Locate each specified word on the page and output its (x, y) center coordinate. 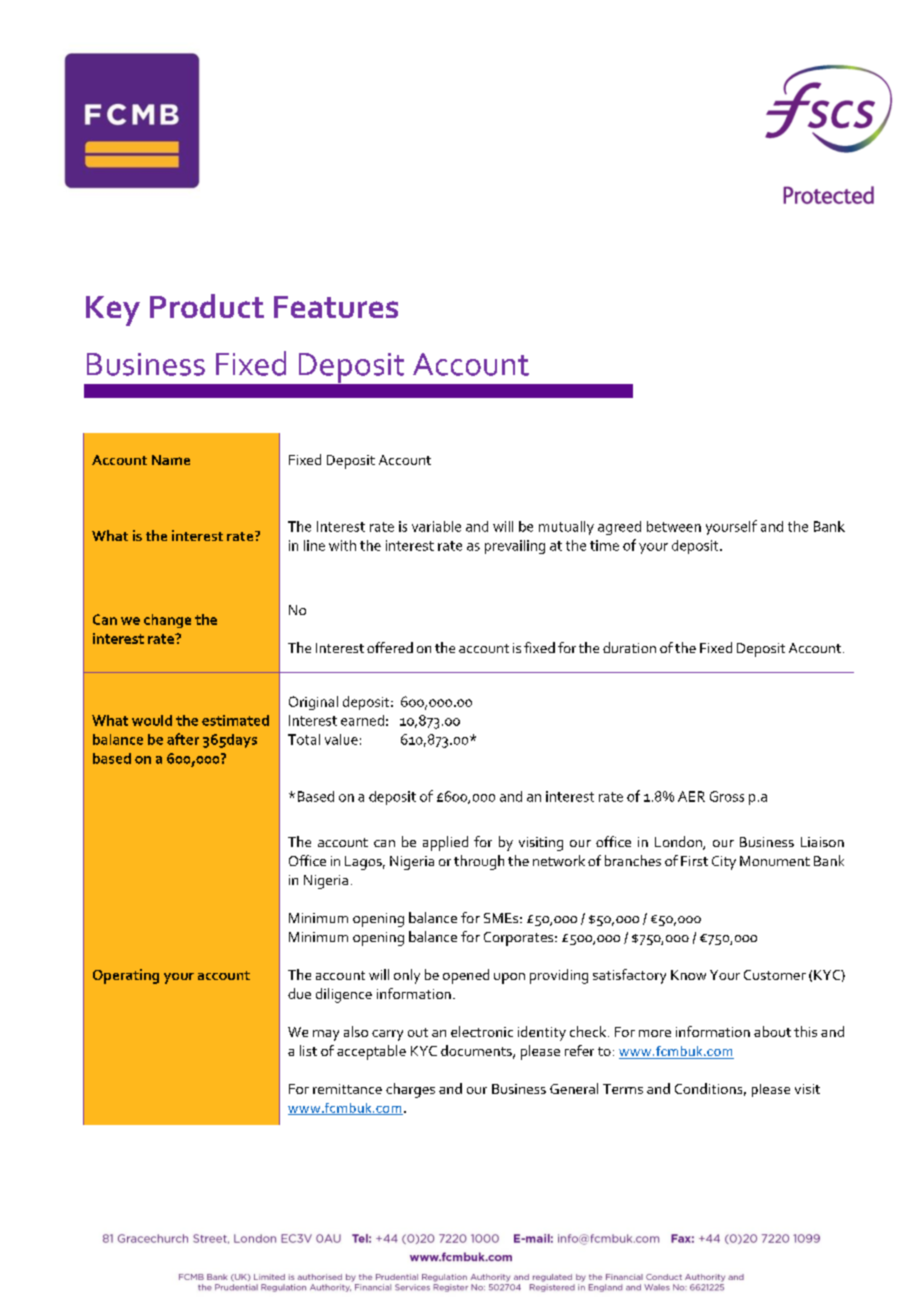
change (167, 621)
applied (445, 843)
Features (336, 307)
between (674, 526)
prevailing (515, 547)
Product (207, 306)
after (183, 739)
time (604, 545)
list (308, 1050)
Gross (727, 796)
